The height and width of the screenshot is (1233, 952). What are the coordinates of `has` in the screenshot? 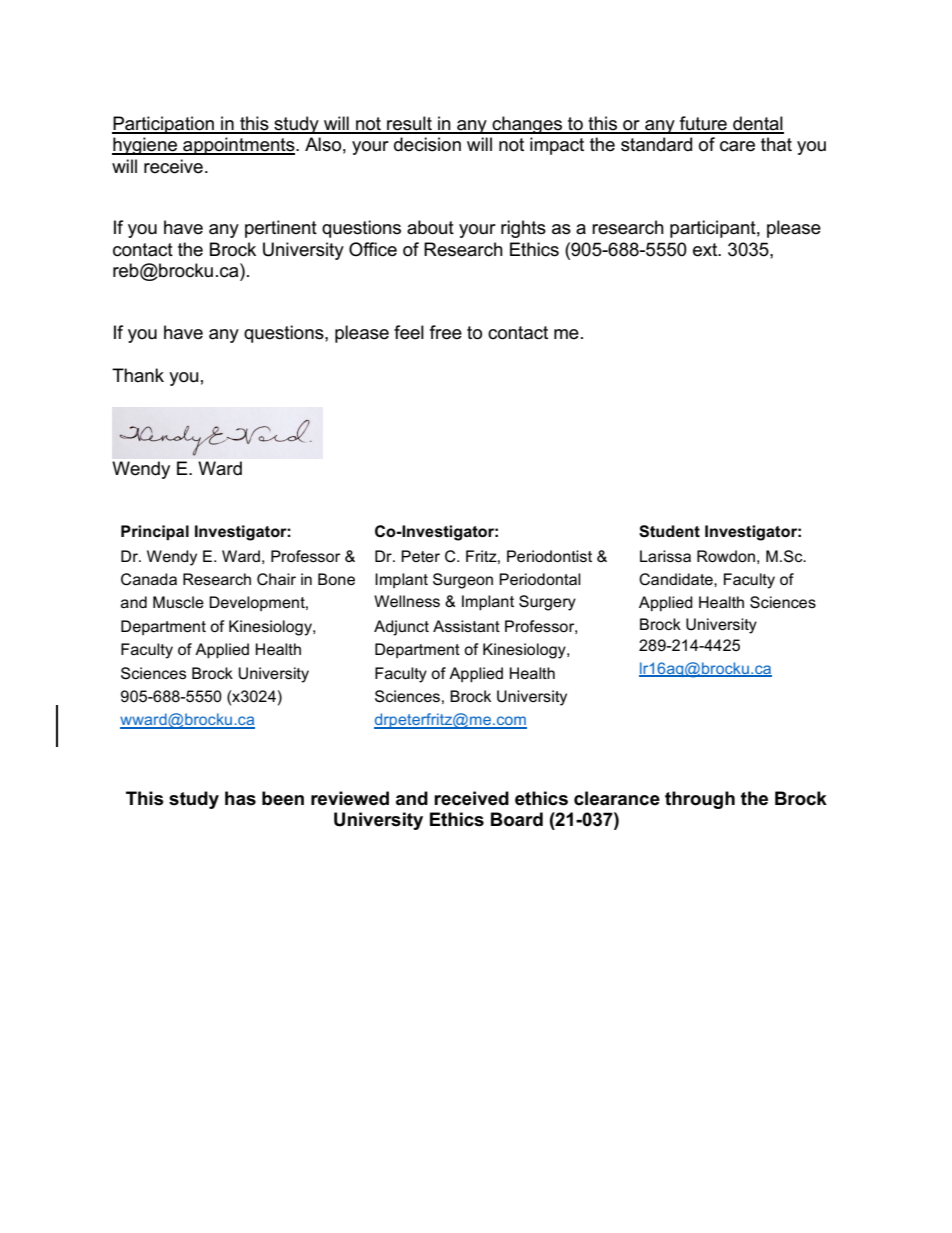 It's located at (240, 798).
